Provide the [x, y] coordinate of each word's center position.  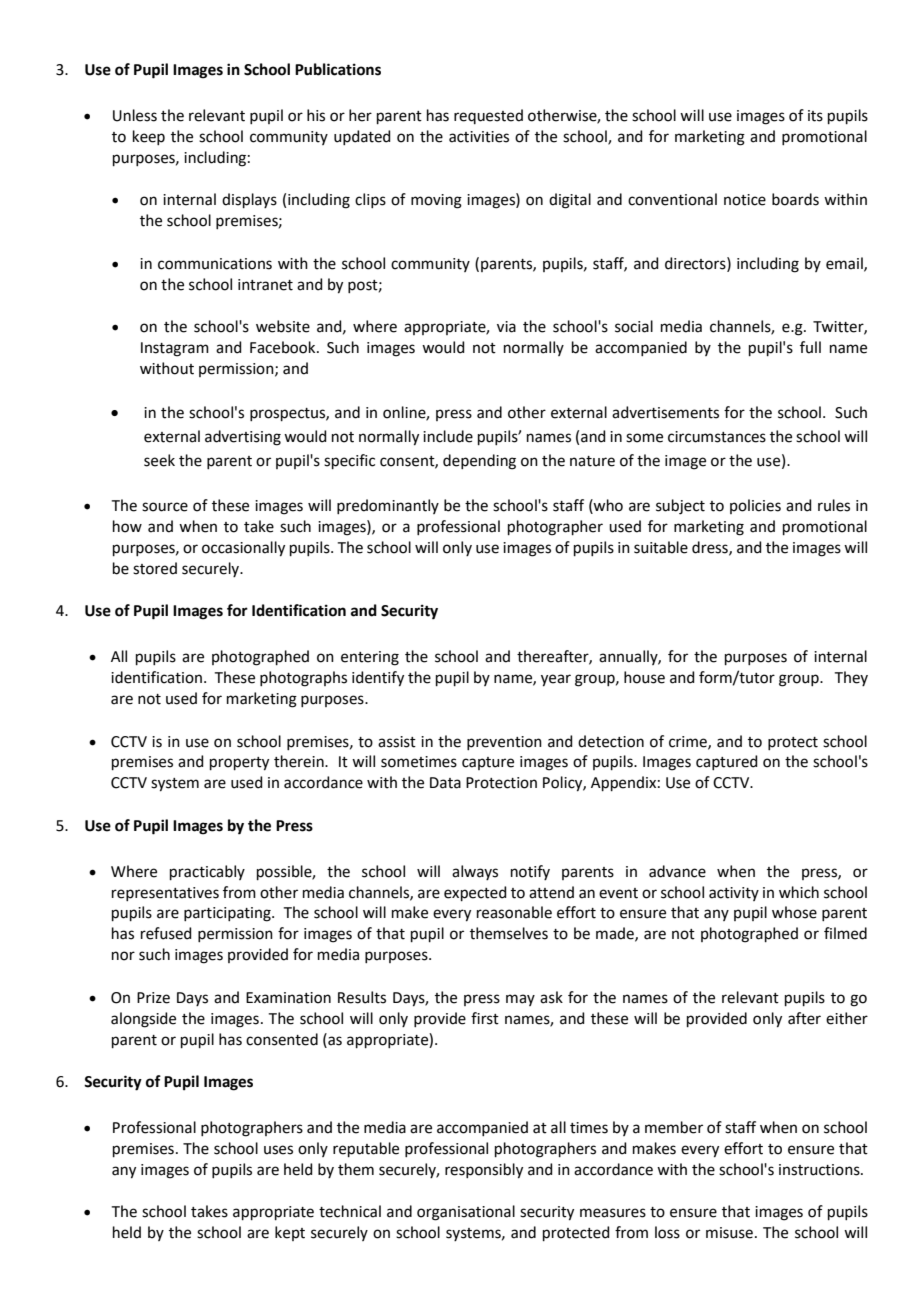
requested [488, 116]
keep [149, 137]
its [815, 116]
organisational [466, 1213]
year [556, 680]
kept [290, 1233]
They [851, 678]
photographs [303, 679]
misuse [729, 1233]
